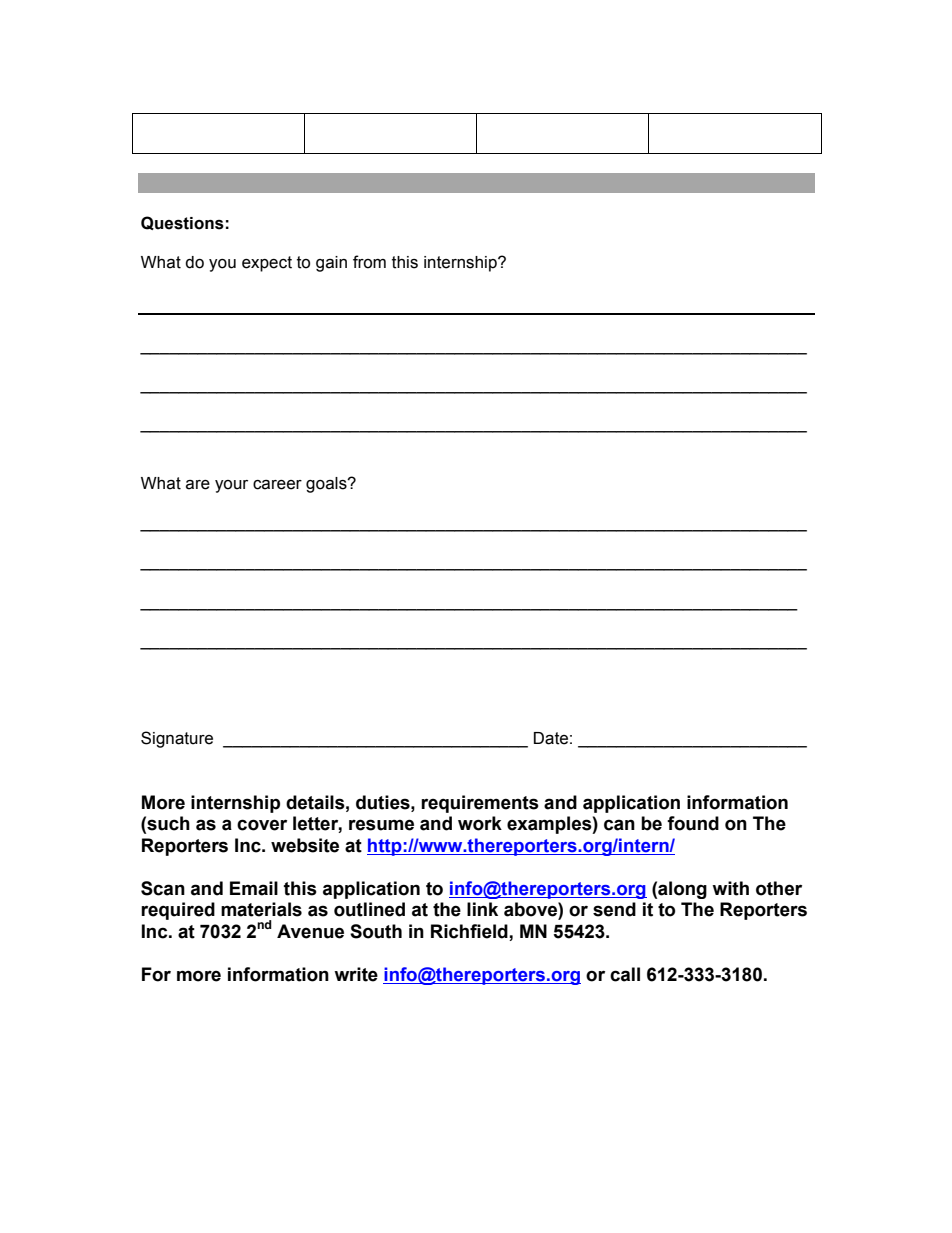 This page has width=952, height=1233. Describe the element at coordinates (231, 486) in the page. I see `your` at that location.
